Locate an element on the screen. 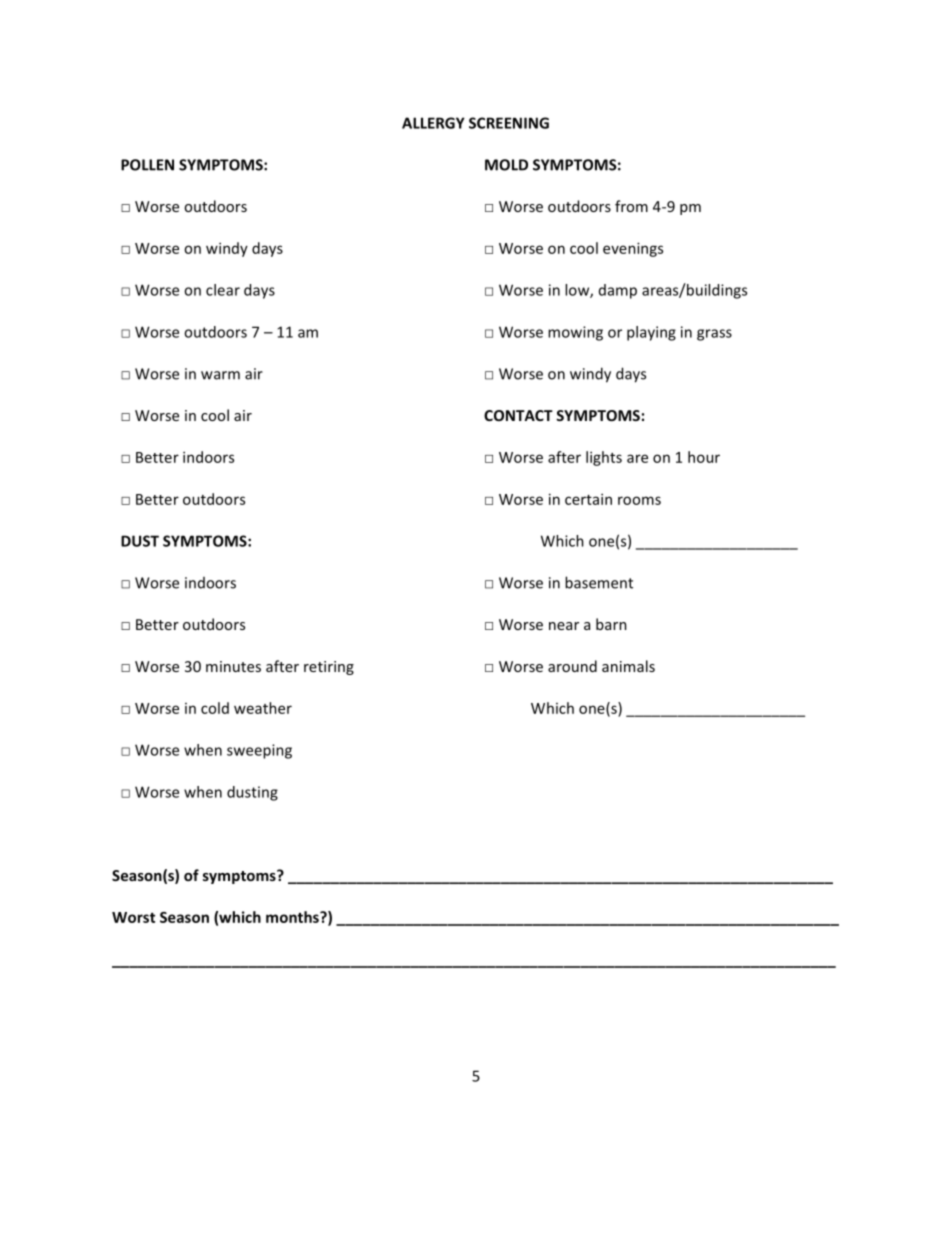  months is located at coordinates (293, 917).
